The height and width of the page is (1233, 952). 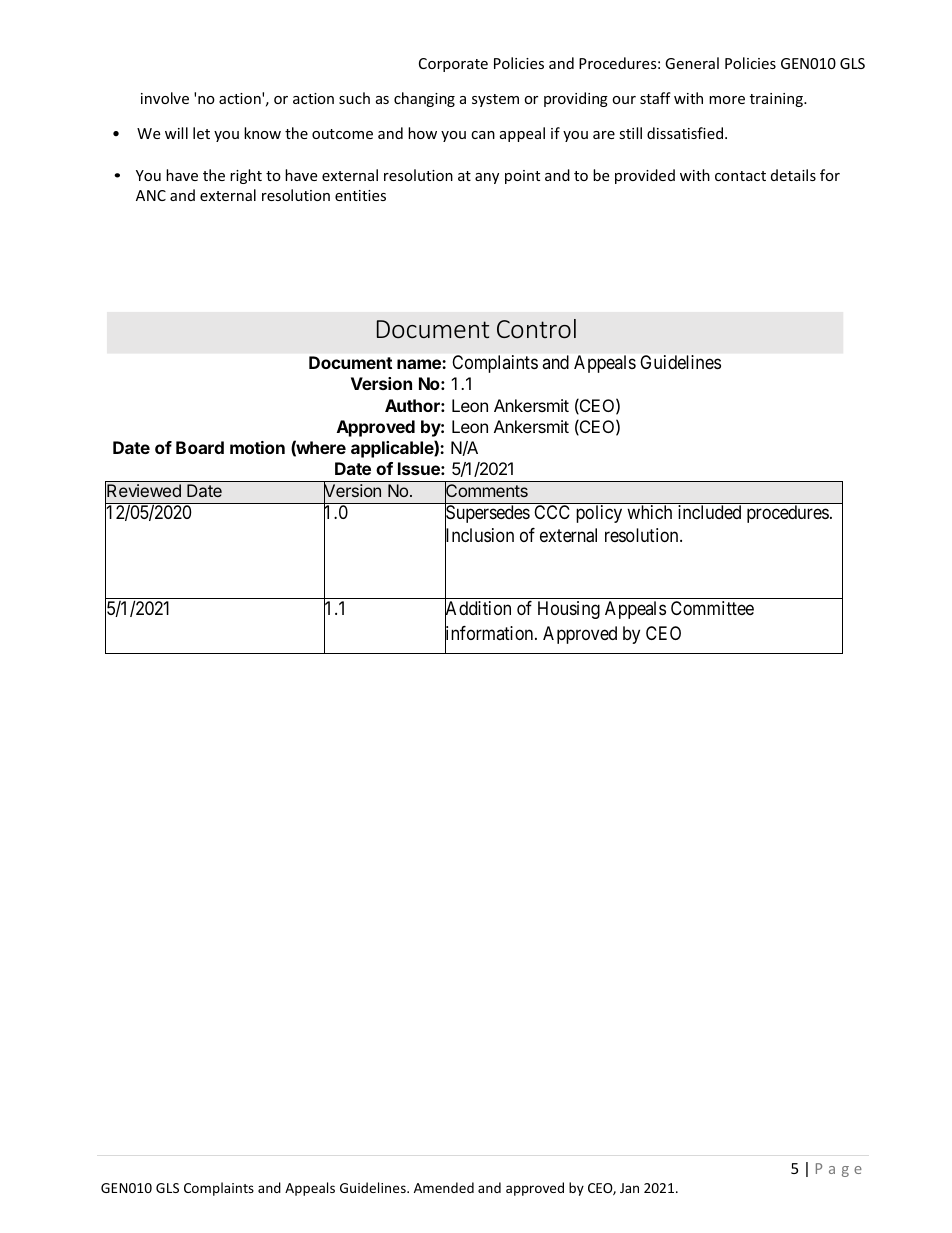 What do you see at coordinates (490, 634) in the page?
I see `information` at bounding box center [490, 634].
